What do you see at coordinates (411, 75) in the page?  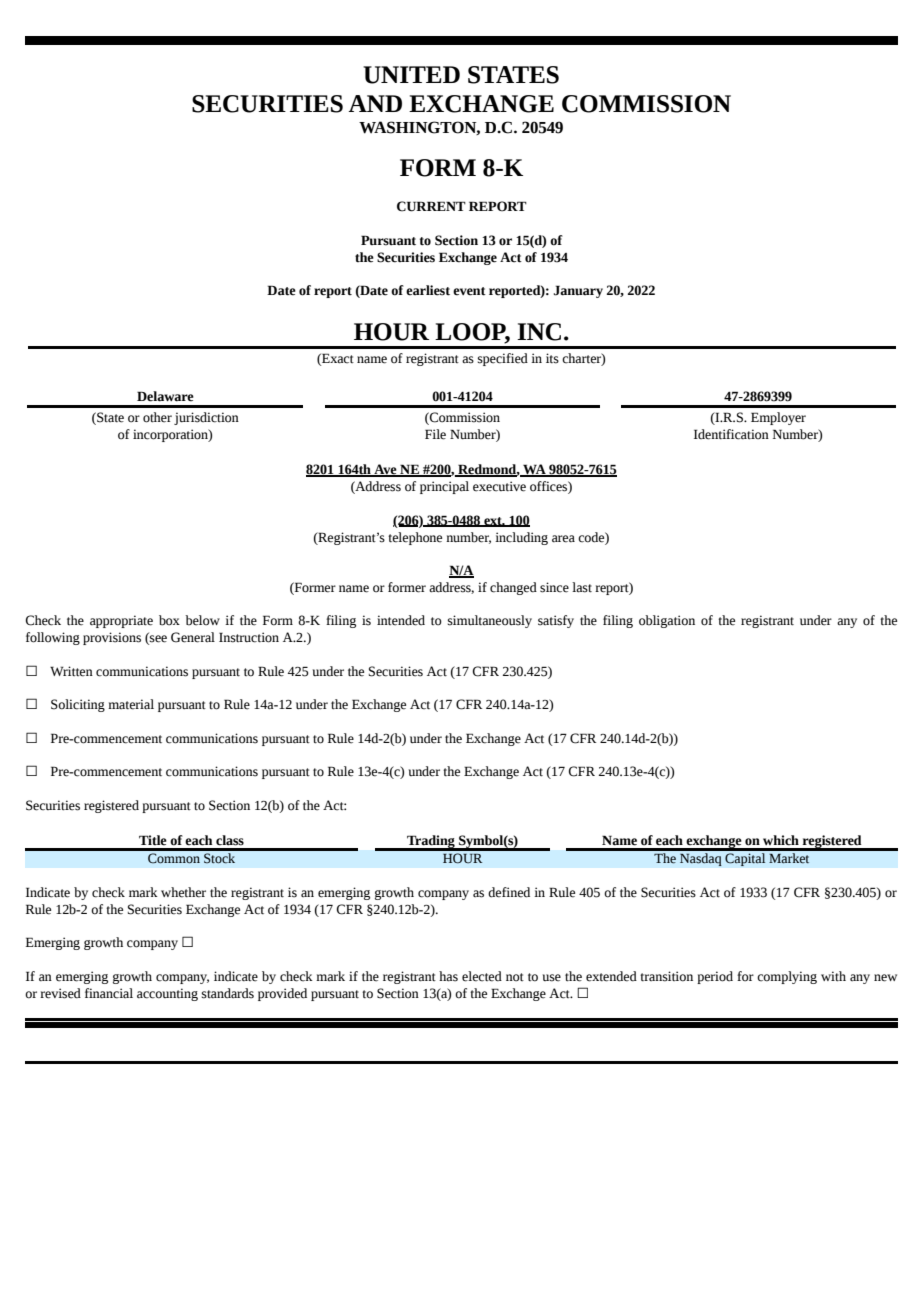 I see `UNITED` at bounding box center [411, 75].
